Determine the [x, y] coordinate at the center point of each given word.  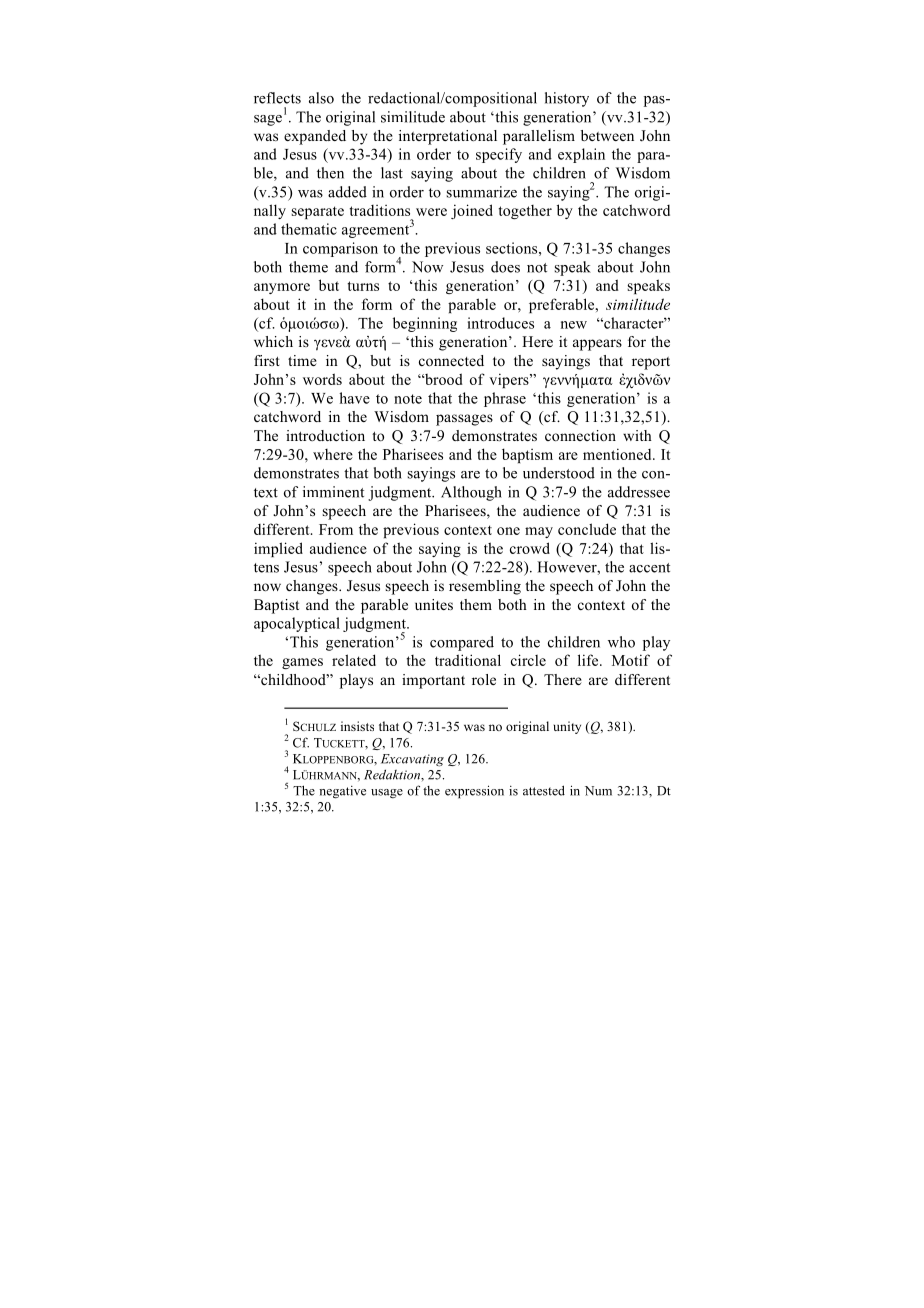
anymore [282, 288]
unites [434, 604]
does [505, 267]
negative [342, 792]
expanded [315, 137]
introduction [325, 435]
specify [499, 155]
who [621, 642]
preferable [563, 305]
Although [471, 493]
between [607, 135]
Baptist [276, 606]
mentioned [618, 454]
